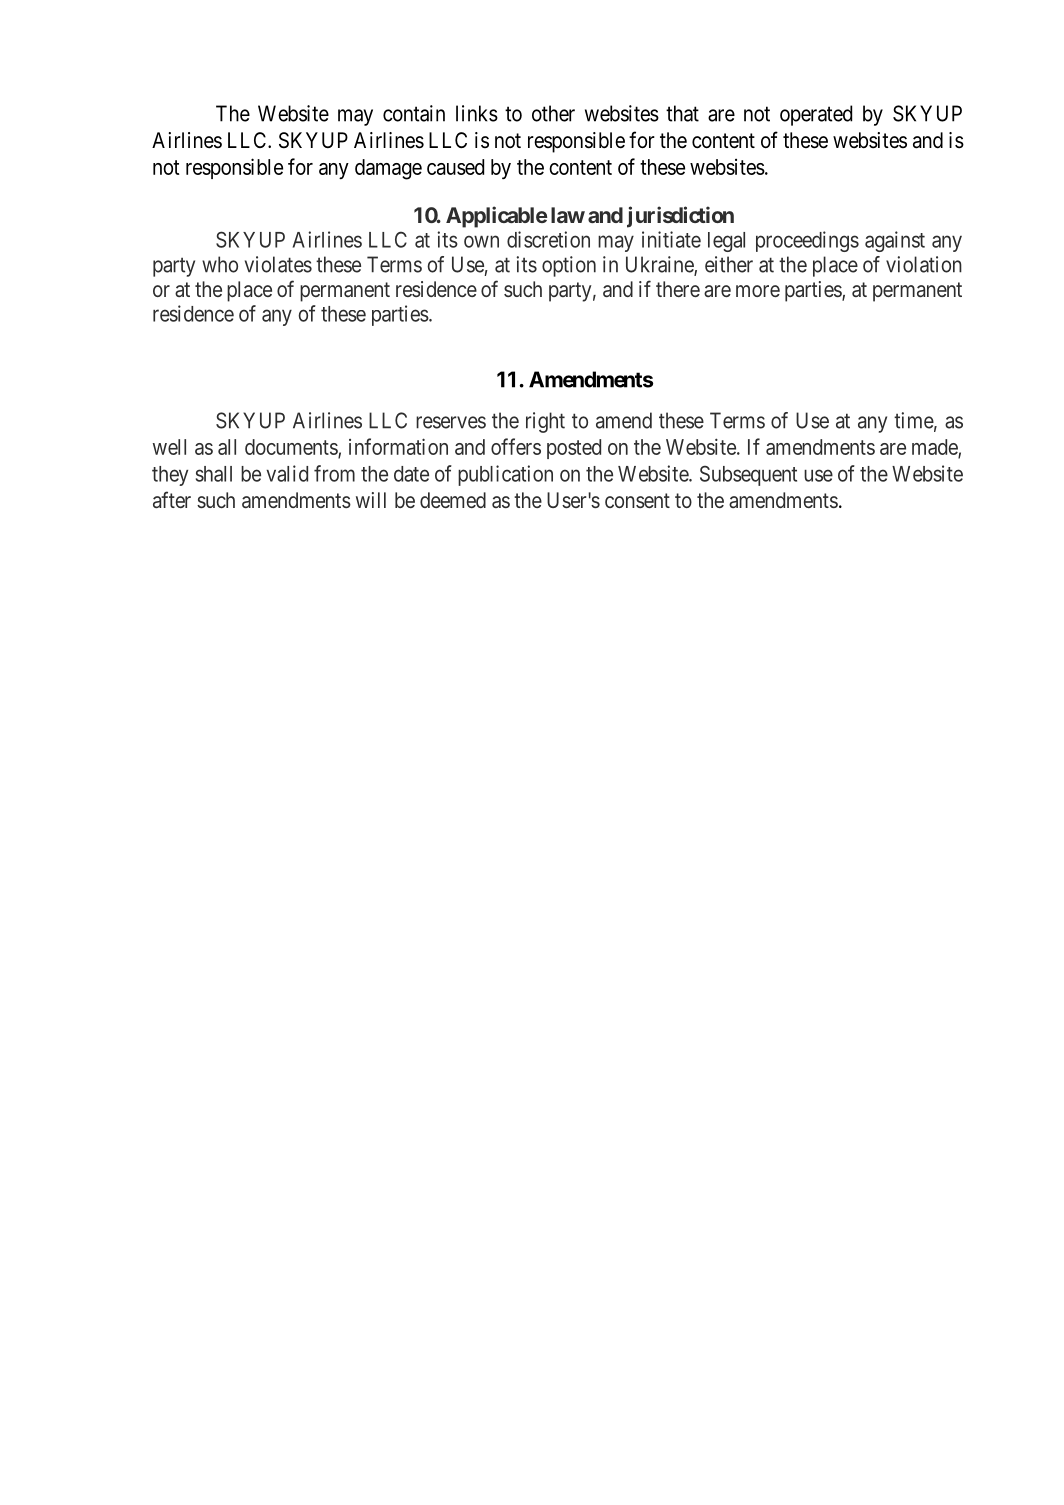 This document has width=1064, height=1505. Describe the element at coordinates (278, 264) in the document. I see `violates` at that location.
